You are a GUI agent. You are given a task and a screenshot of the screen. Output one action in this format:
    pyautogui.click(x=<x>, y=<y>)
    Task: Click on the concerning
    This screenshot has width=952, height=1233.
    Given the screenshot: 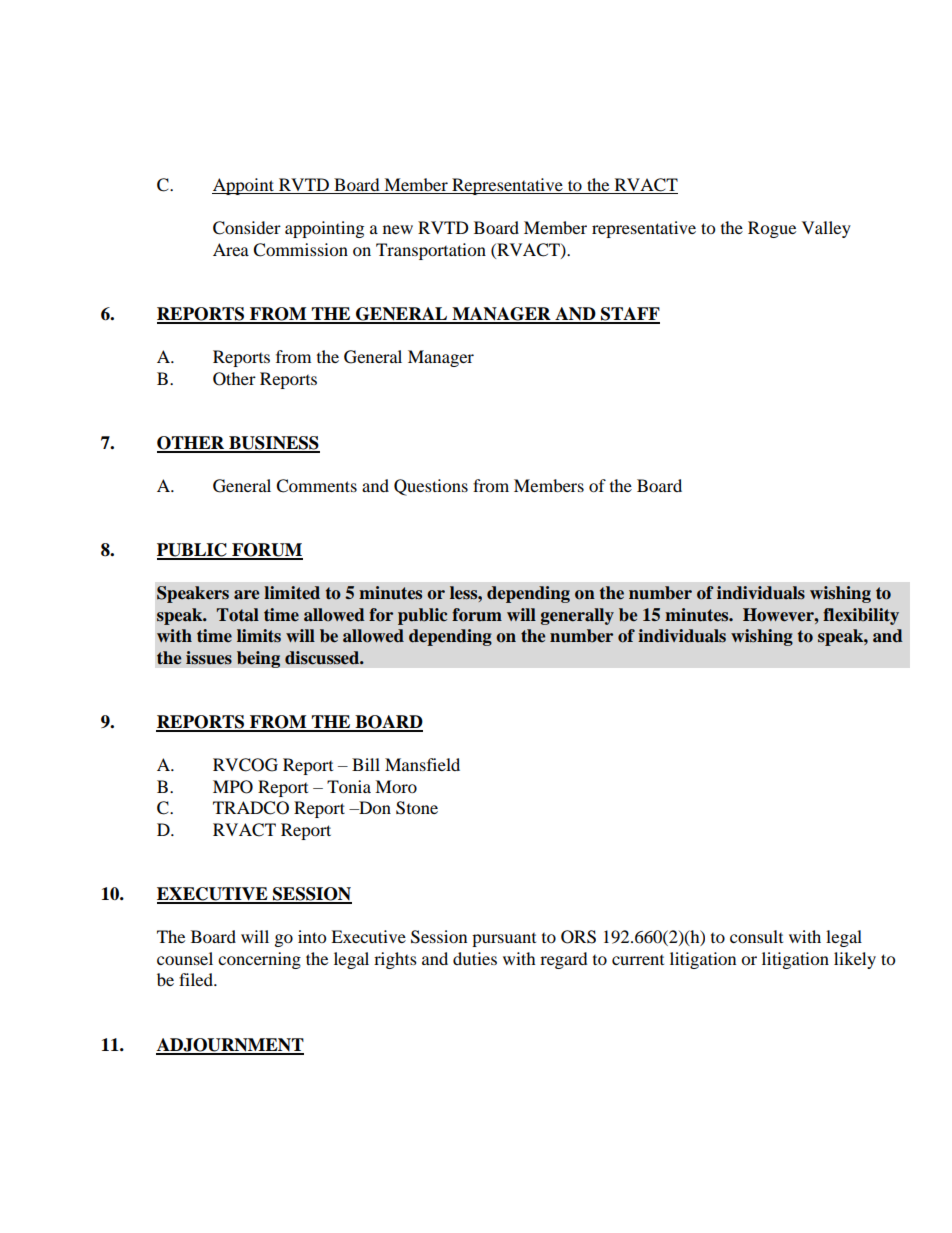 What is the action you would take?
    pyautogui.click(x=259, y=960)
